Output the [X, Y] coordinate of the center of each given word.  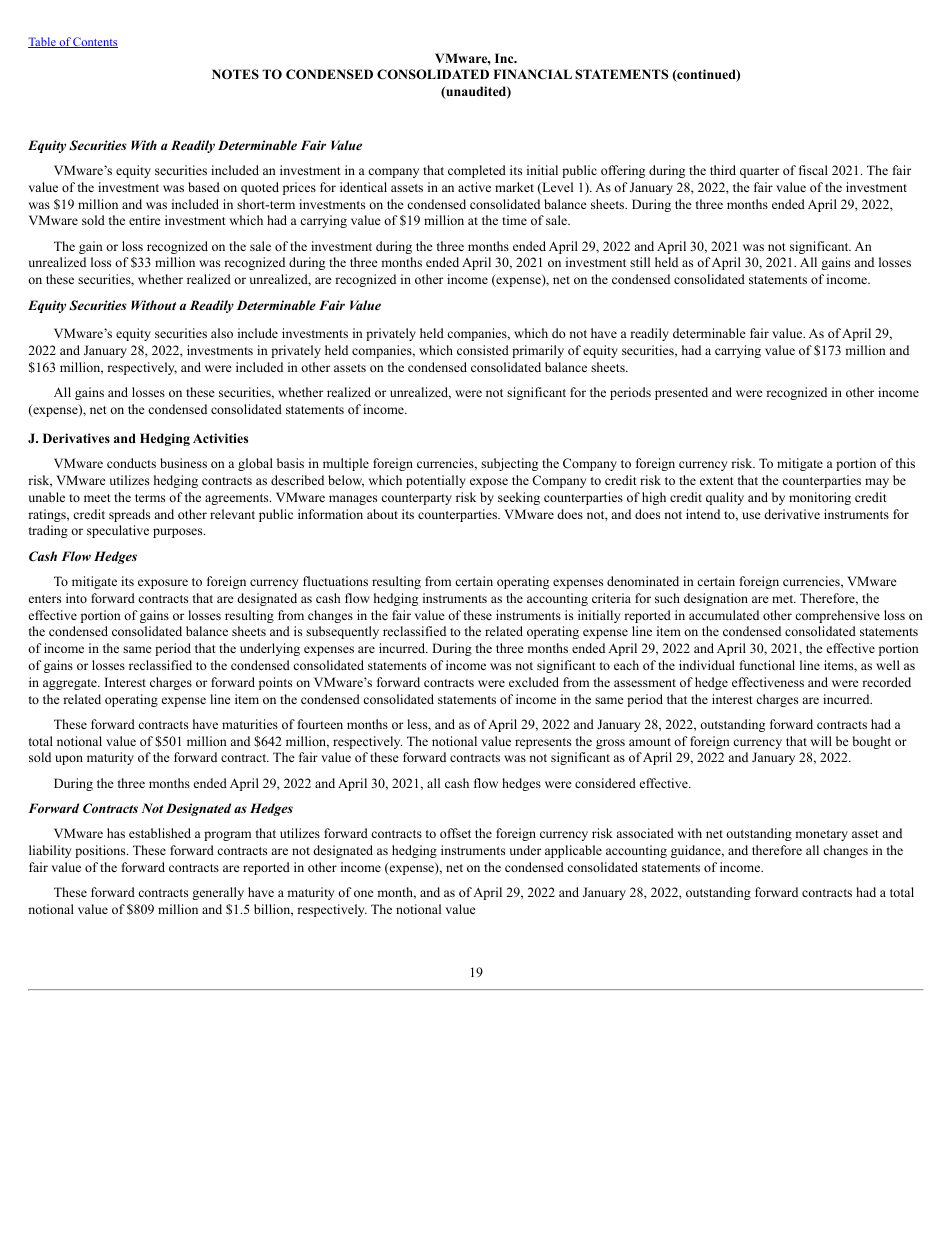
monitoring [820, 498]
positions [101, 851]
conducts [131, 463]
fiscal [813, 170]
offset [455, 833]
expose [489, 483]
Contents [95, 42]
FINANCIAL [533, 74]
